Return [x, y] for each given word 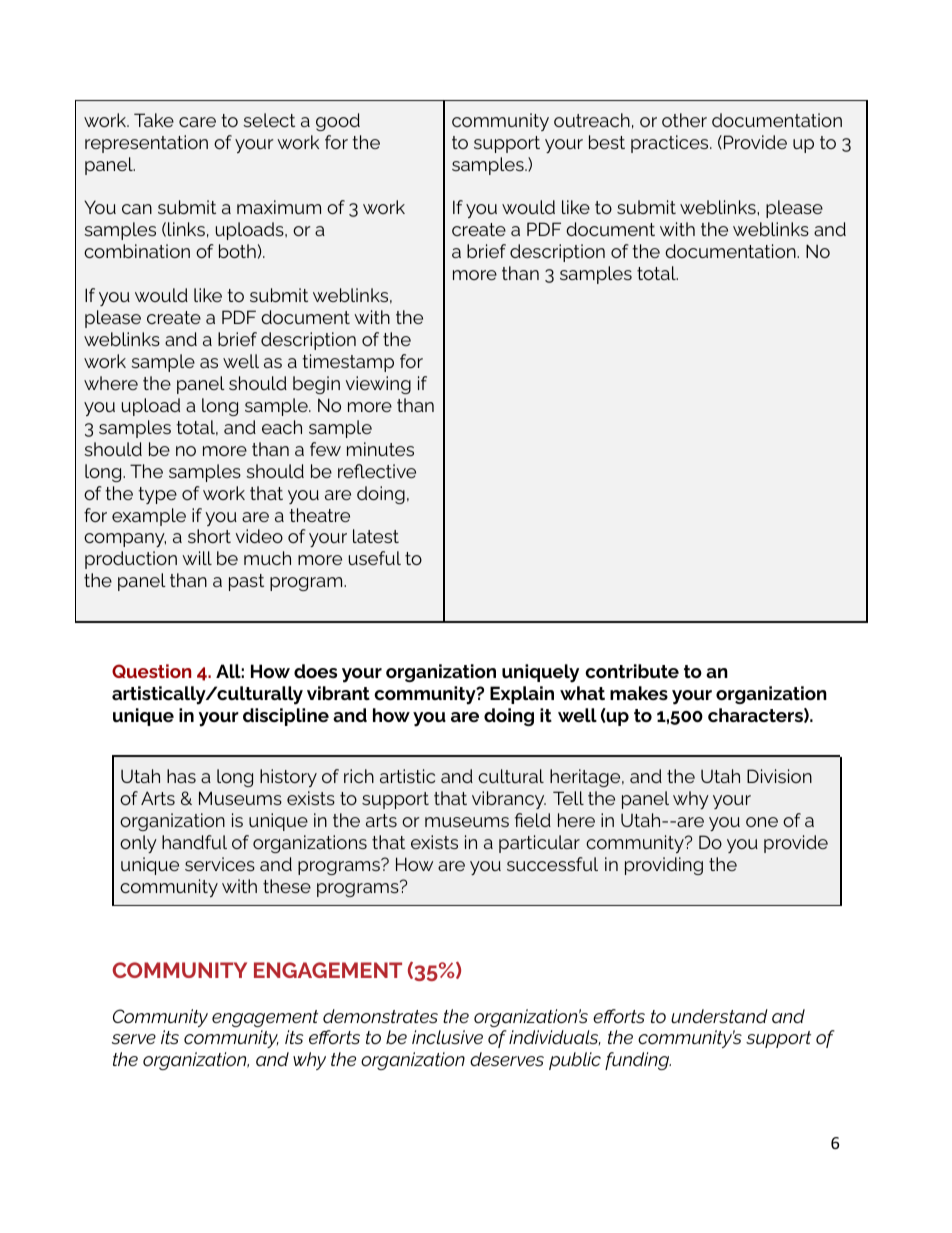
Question [151, 671]
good [338, 122]
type [157, 495]
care [197, 122]
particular [539, 844]
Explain [522, 695]
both [237, 251]
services [220, 864]
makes [639, 693]
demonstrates [380, 1016]
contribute [632, 671]
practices [671, 144]
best [607, 142]
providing [664, 866]
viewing [378, 385]
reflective [377, 471]
